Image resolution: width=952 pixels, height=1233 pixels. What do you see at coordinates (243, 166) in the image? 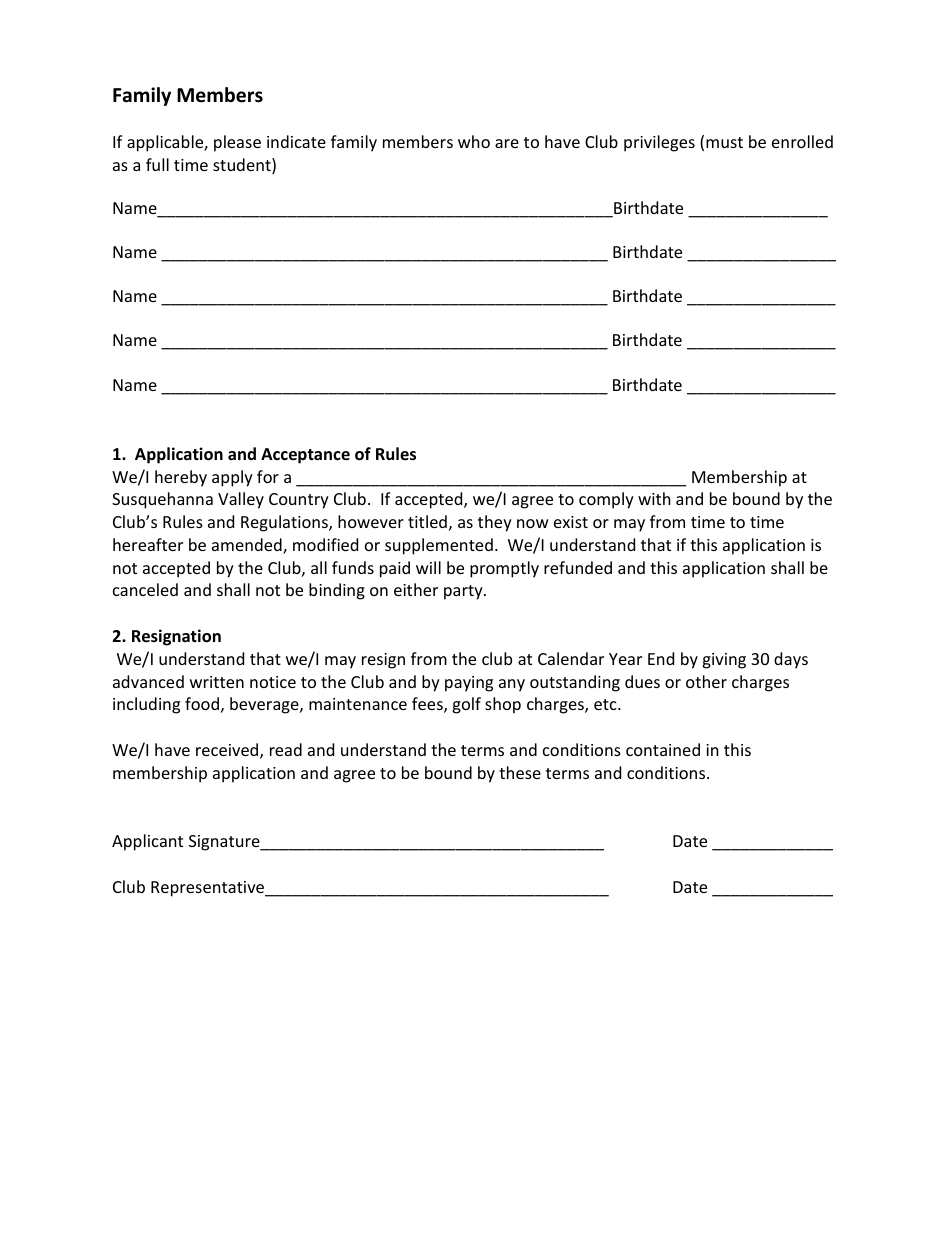
I see `student` at bounding box center [243, 166].
